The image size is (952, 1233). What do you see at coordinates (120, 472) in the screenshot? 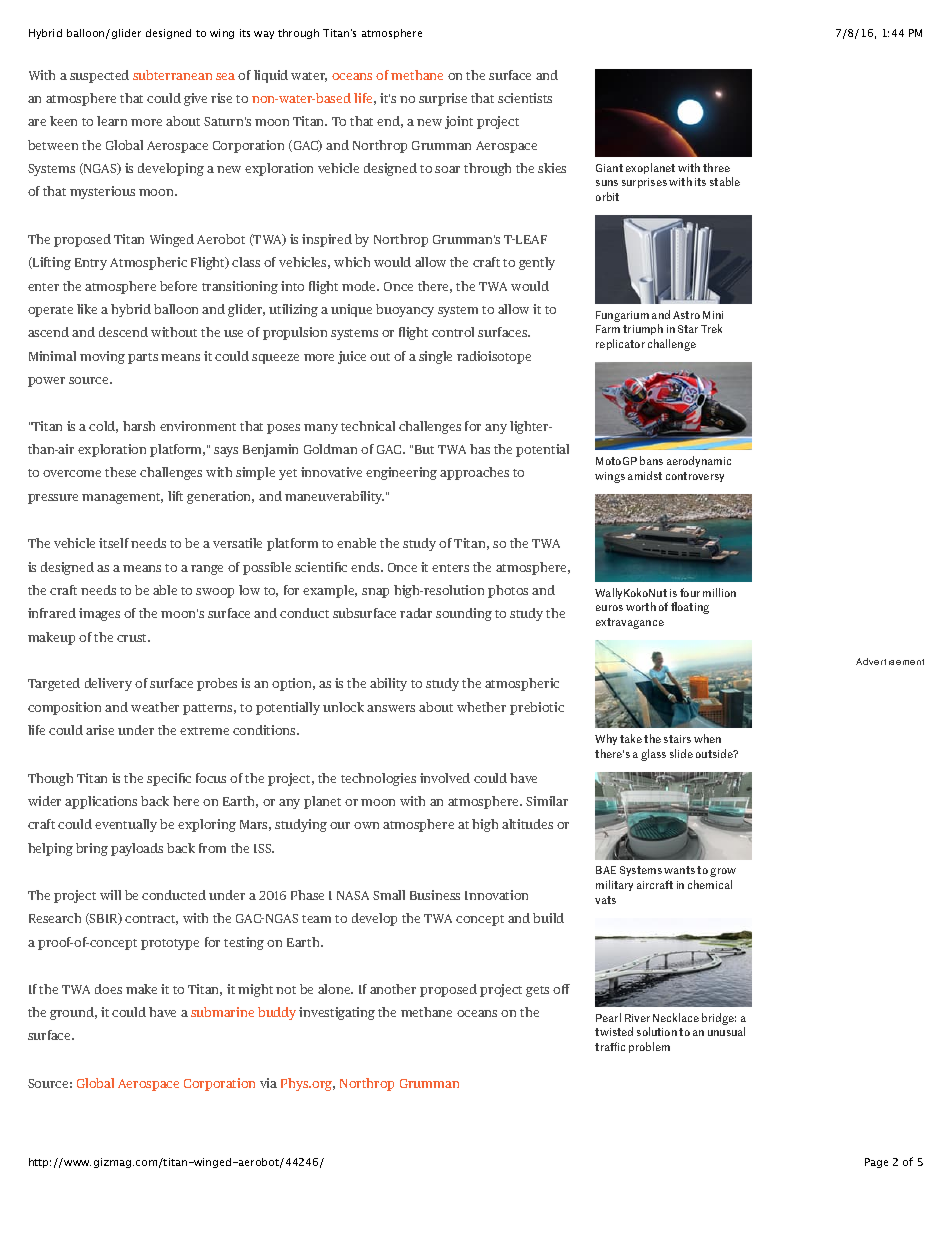
I see `these` at bounding box center [120, 472].
